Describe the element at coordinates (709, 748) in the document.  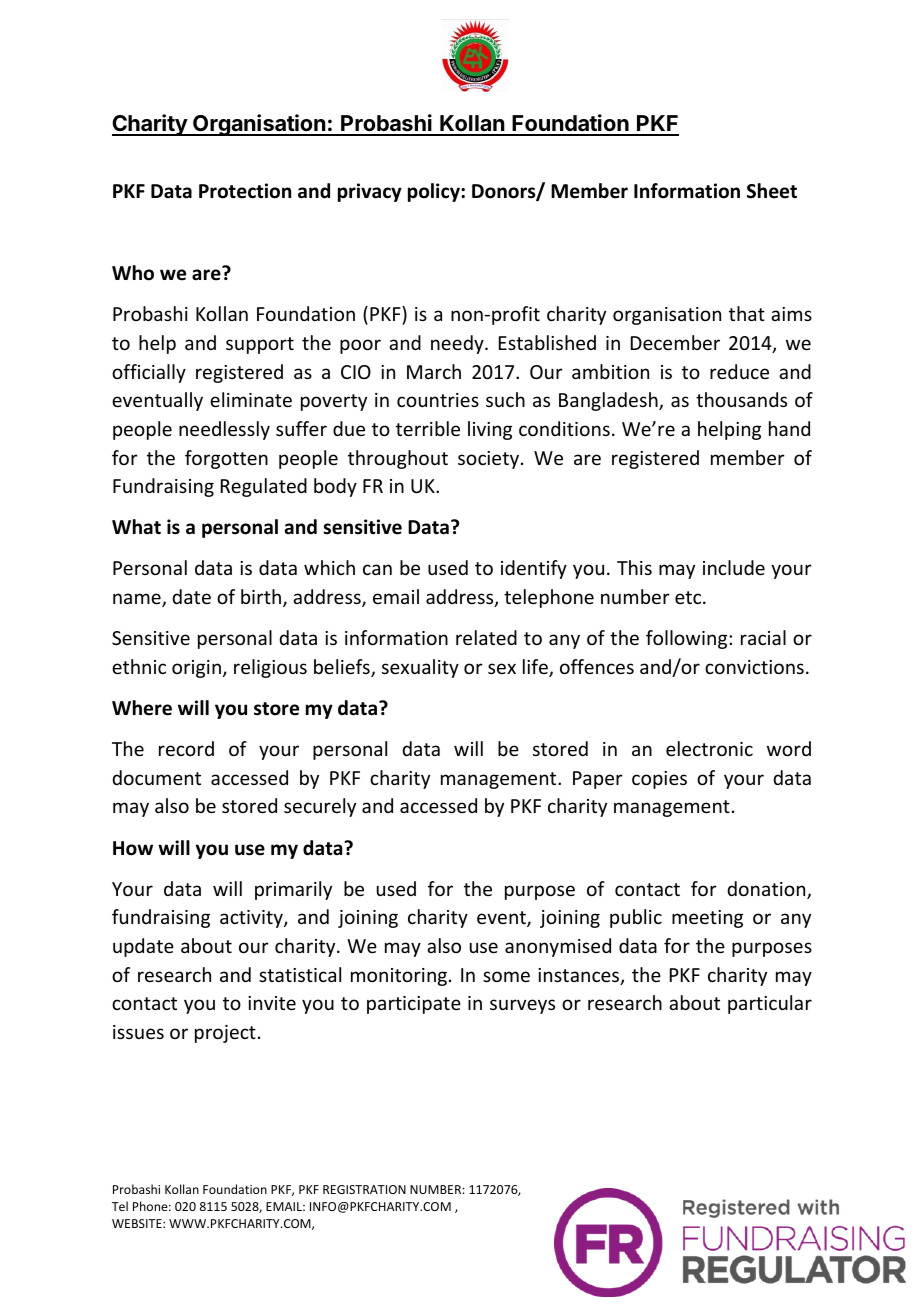
I see `electronic` at that location.
